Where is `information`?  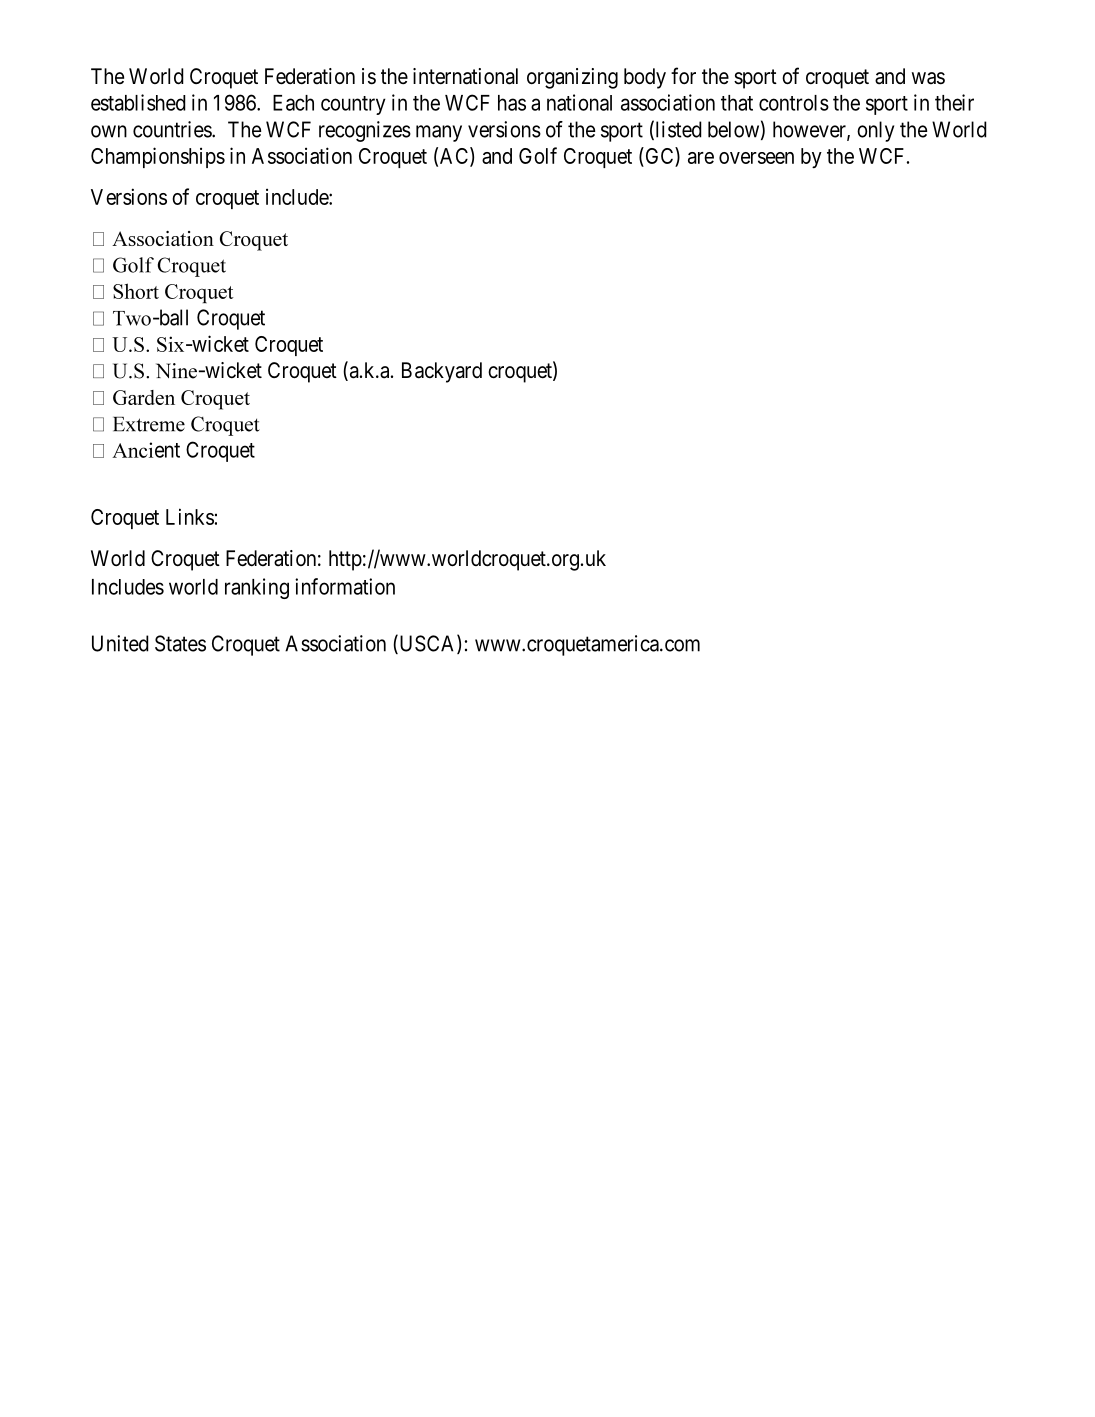
information is located at coordinates (345, 586).
